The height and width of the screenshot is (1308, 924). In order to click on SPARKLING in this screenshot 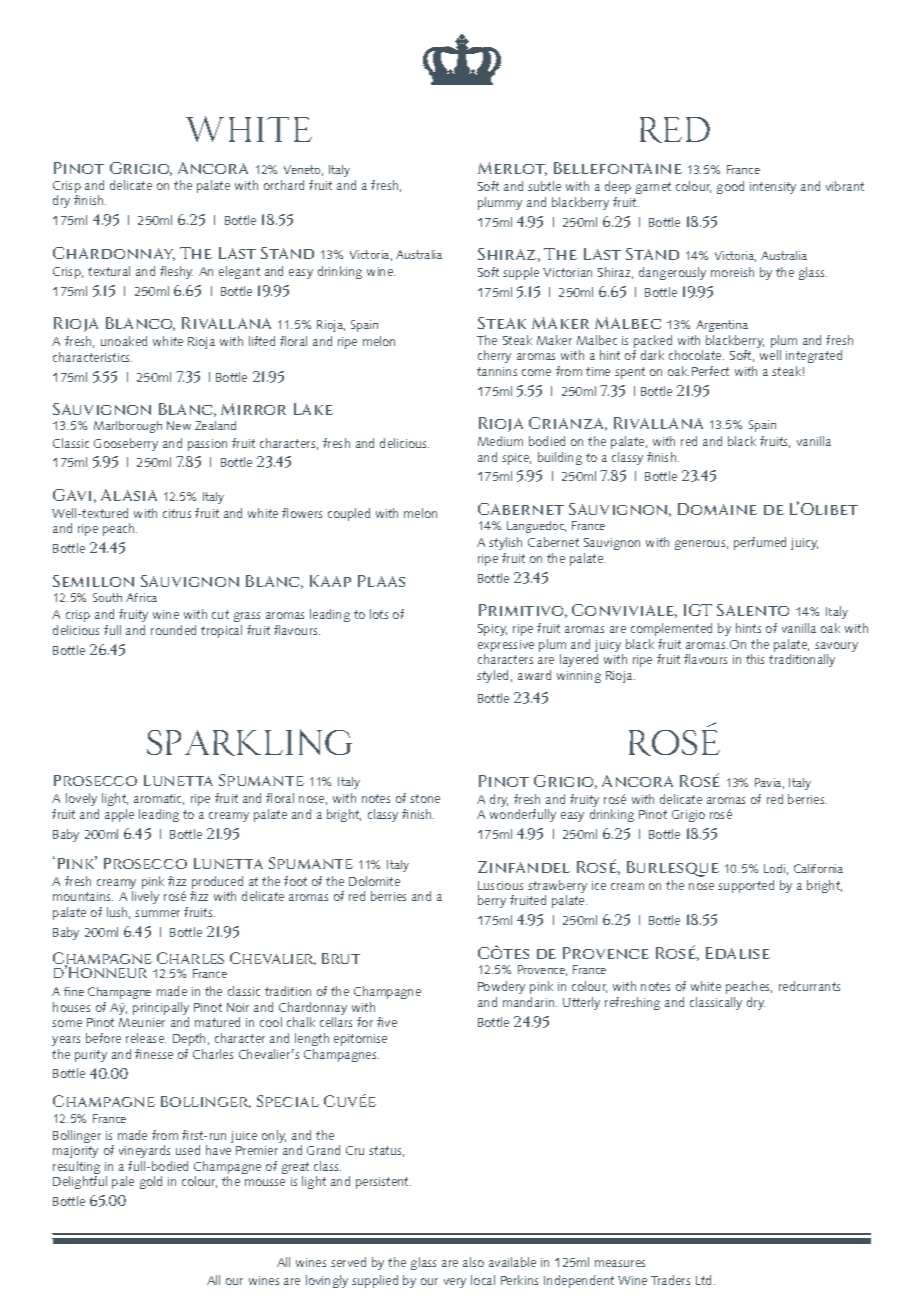, I will do `click(249, 742)`.
